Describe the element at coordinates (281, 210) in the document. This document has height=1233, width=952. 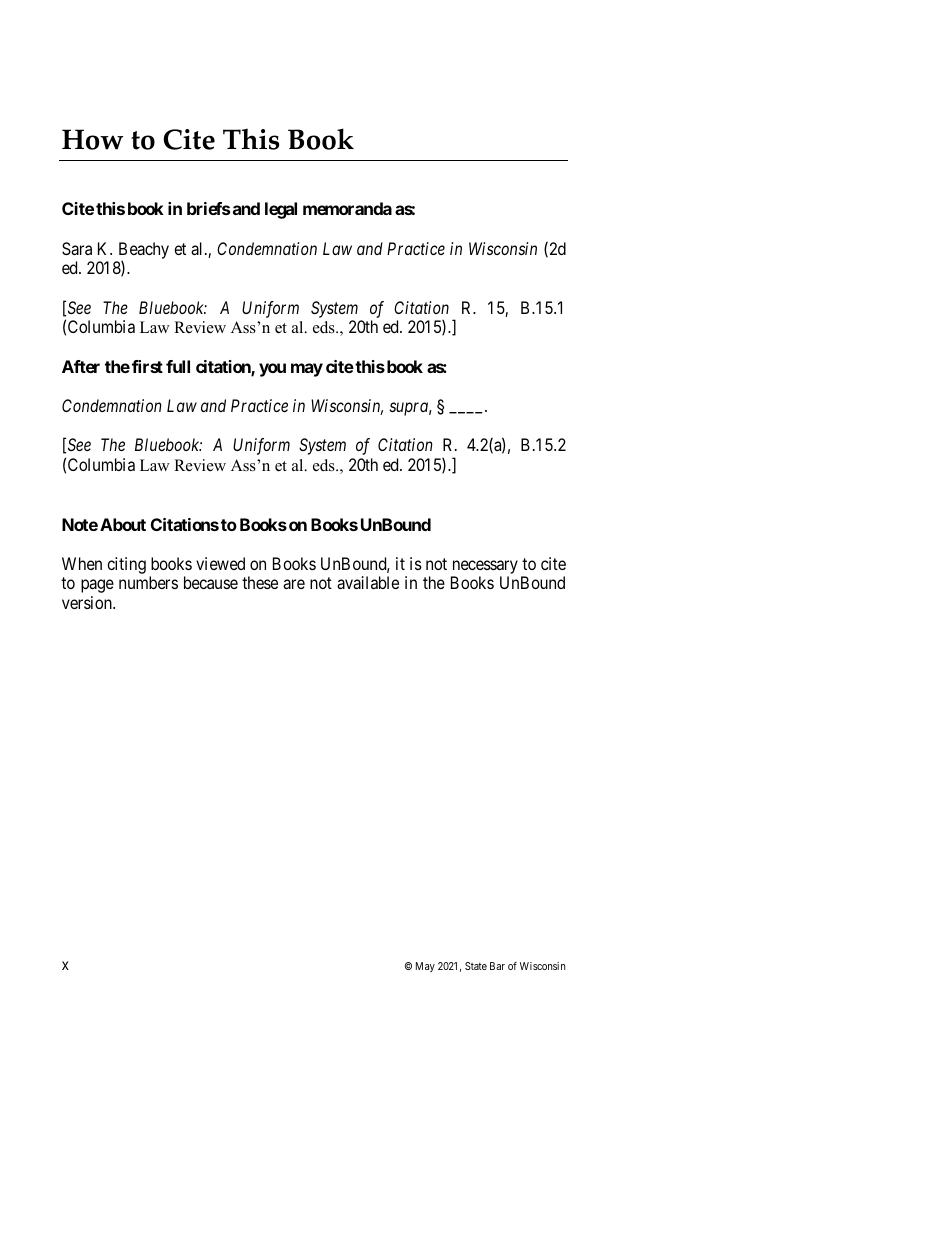
I see `legal` at that location.
